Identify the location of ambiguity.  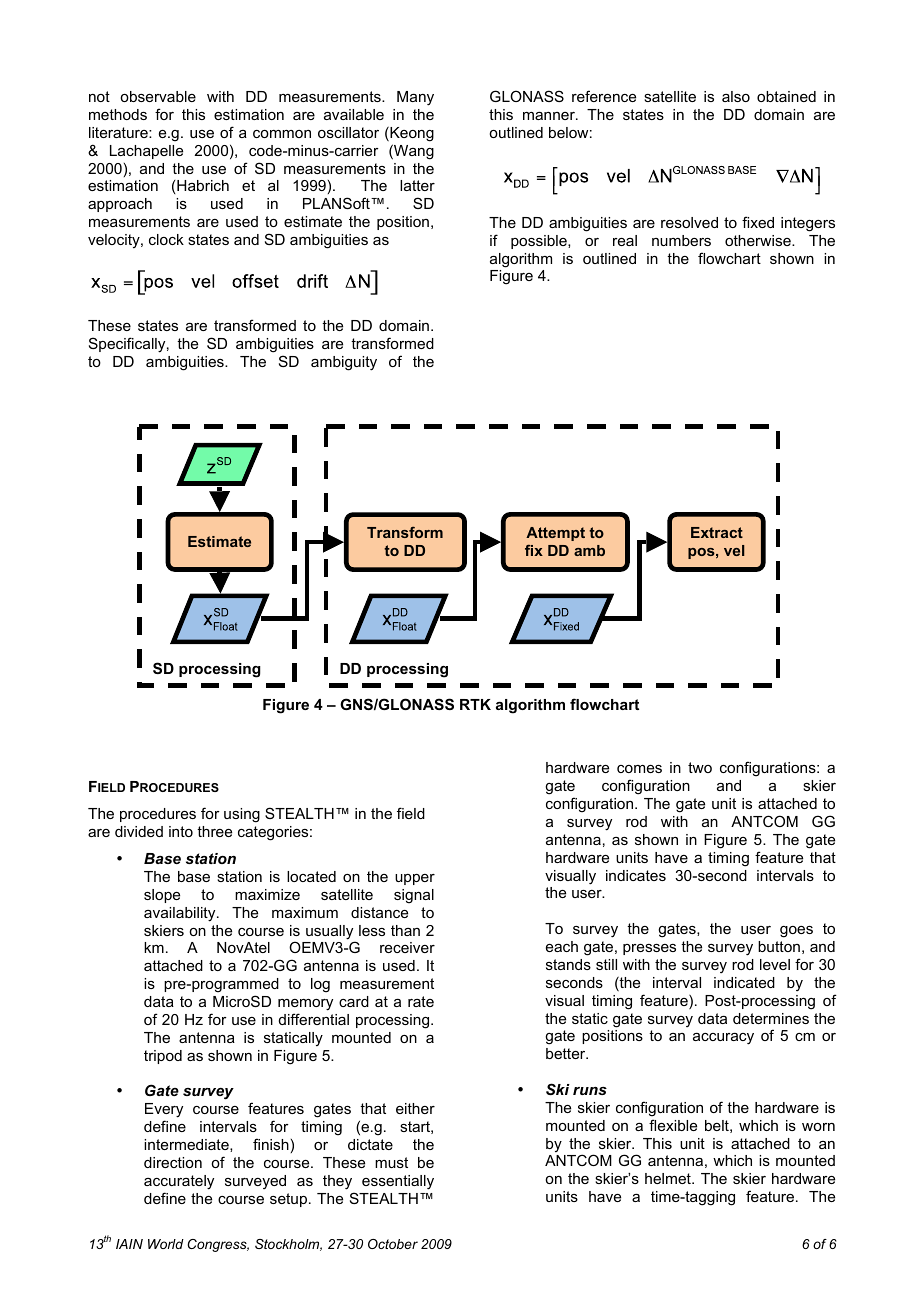
(344, 363).
